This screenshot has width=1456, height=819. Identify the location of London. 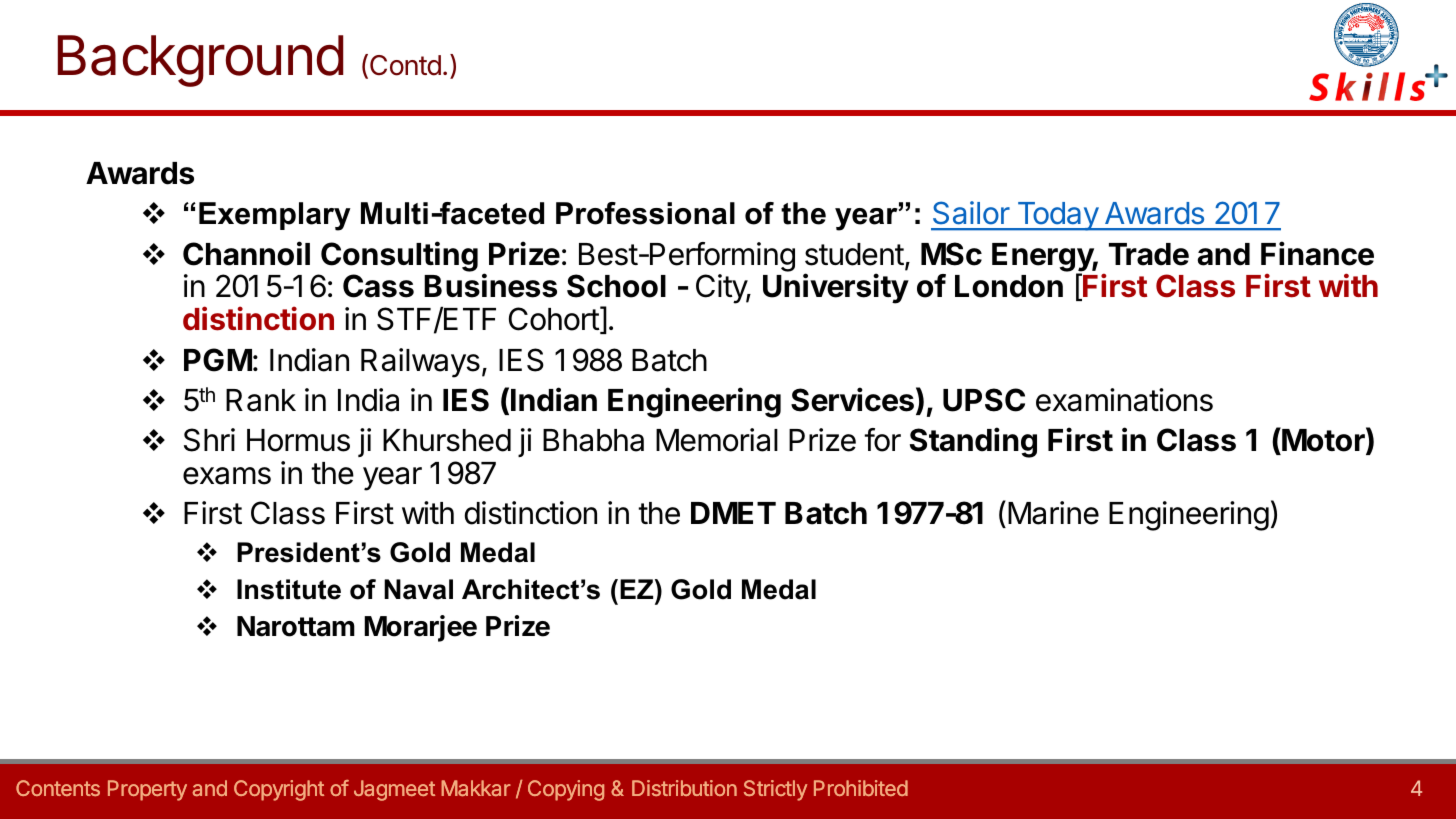
(1009, 286).
